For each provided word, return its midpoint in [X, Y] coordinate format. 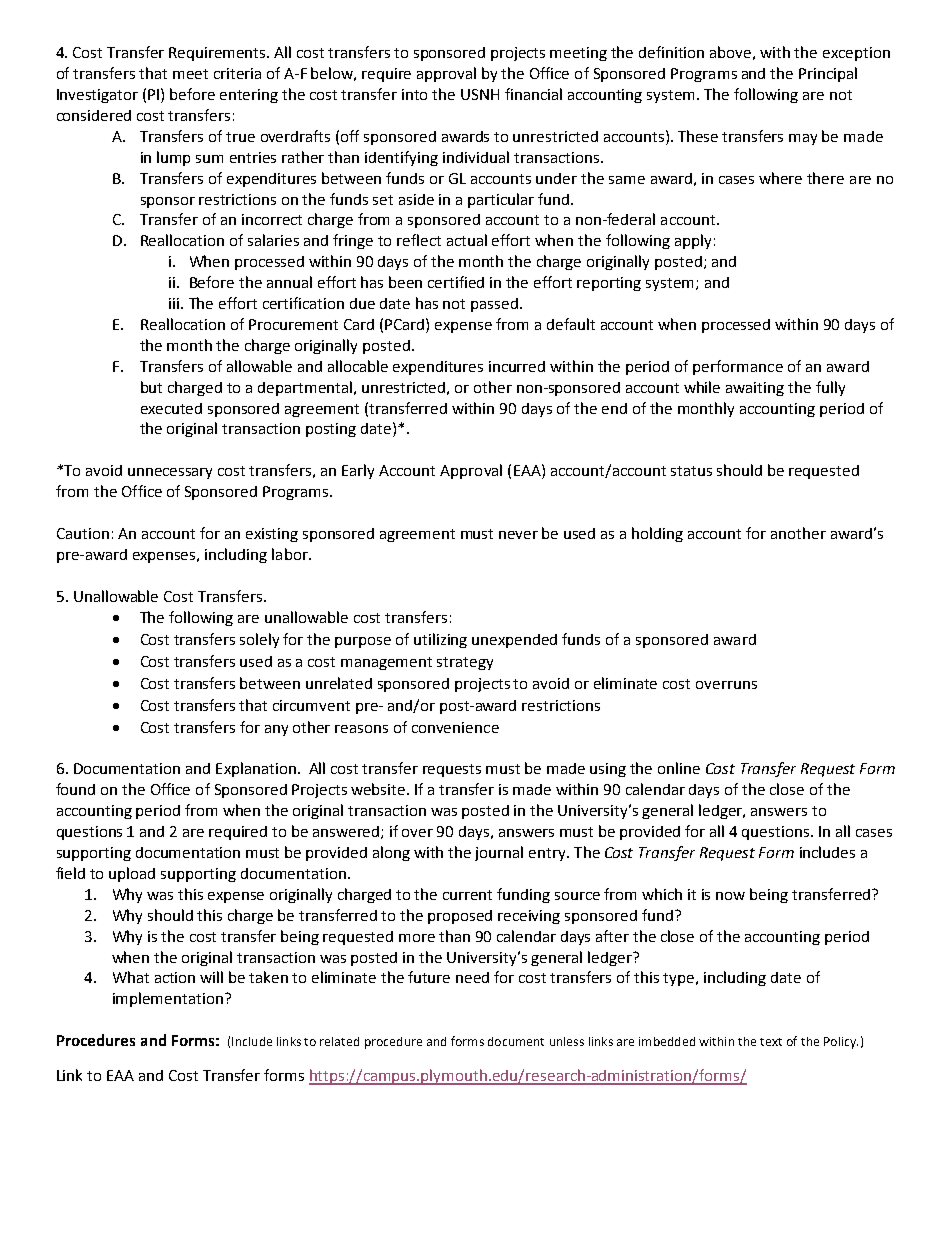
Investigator [97, 96]
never [518, 535]
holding [657, 534]
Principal [828, 74]
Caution [83, 533]
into [414, 94]
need [472, 977]
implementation [168, 999]
